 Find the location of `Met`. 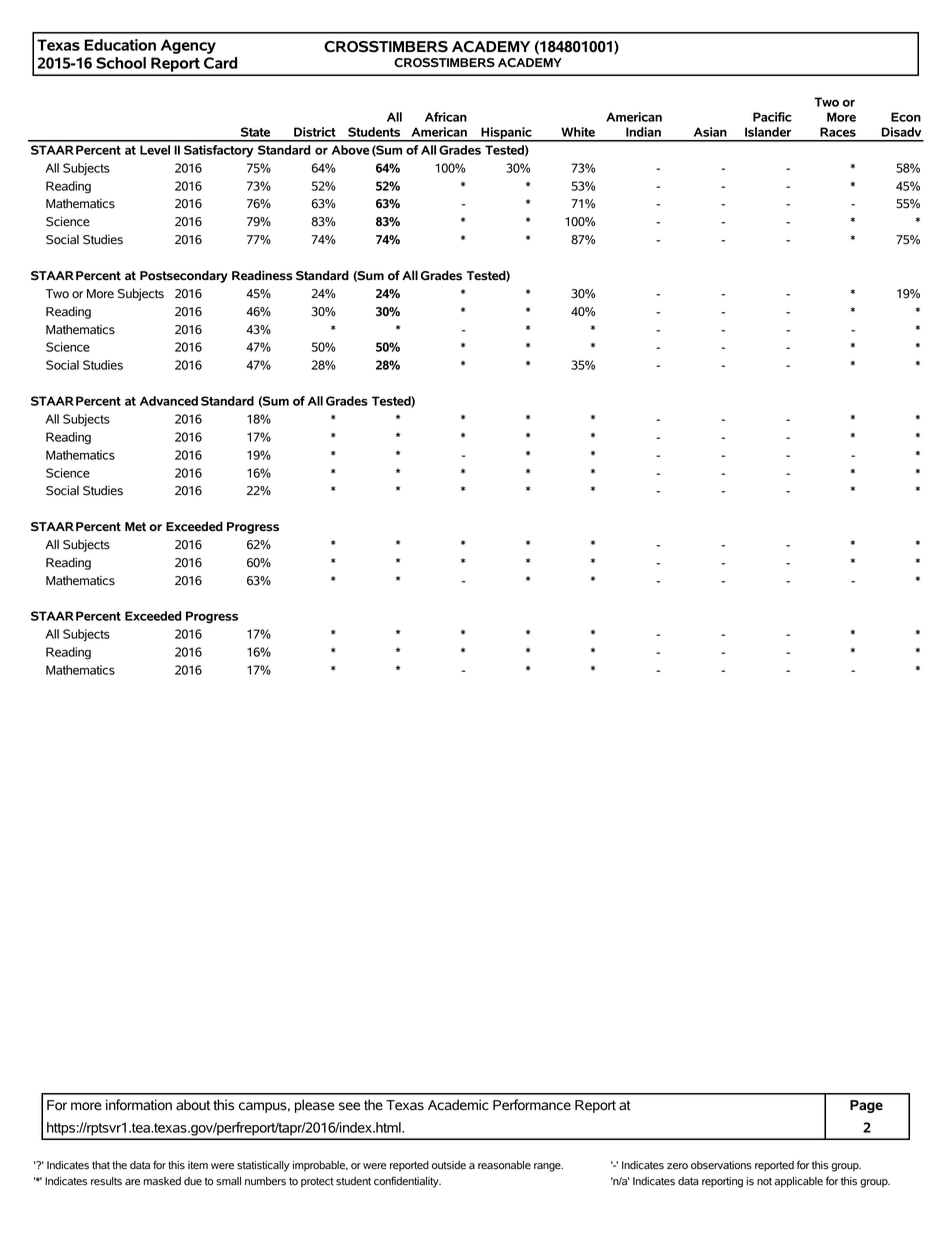

Met is located at coordinates (135, 526).
